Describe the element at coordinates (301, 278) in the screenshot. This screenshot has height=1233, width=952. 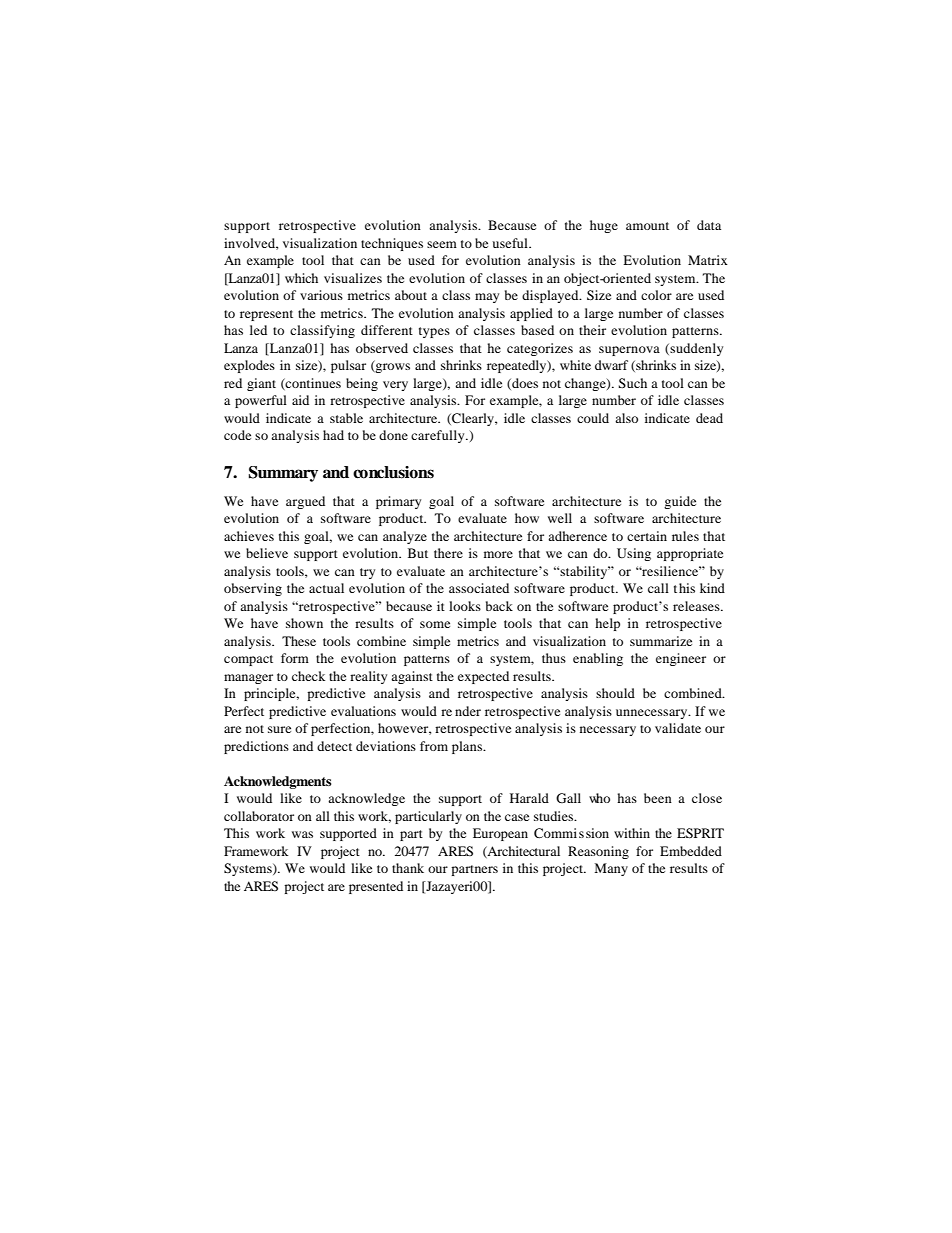
I see `which` at that location.
